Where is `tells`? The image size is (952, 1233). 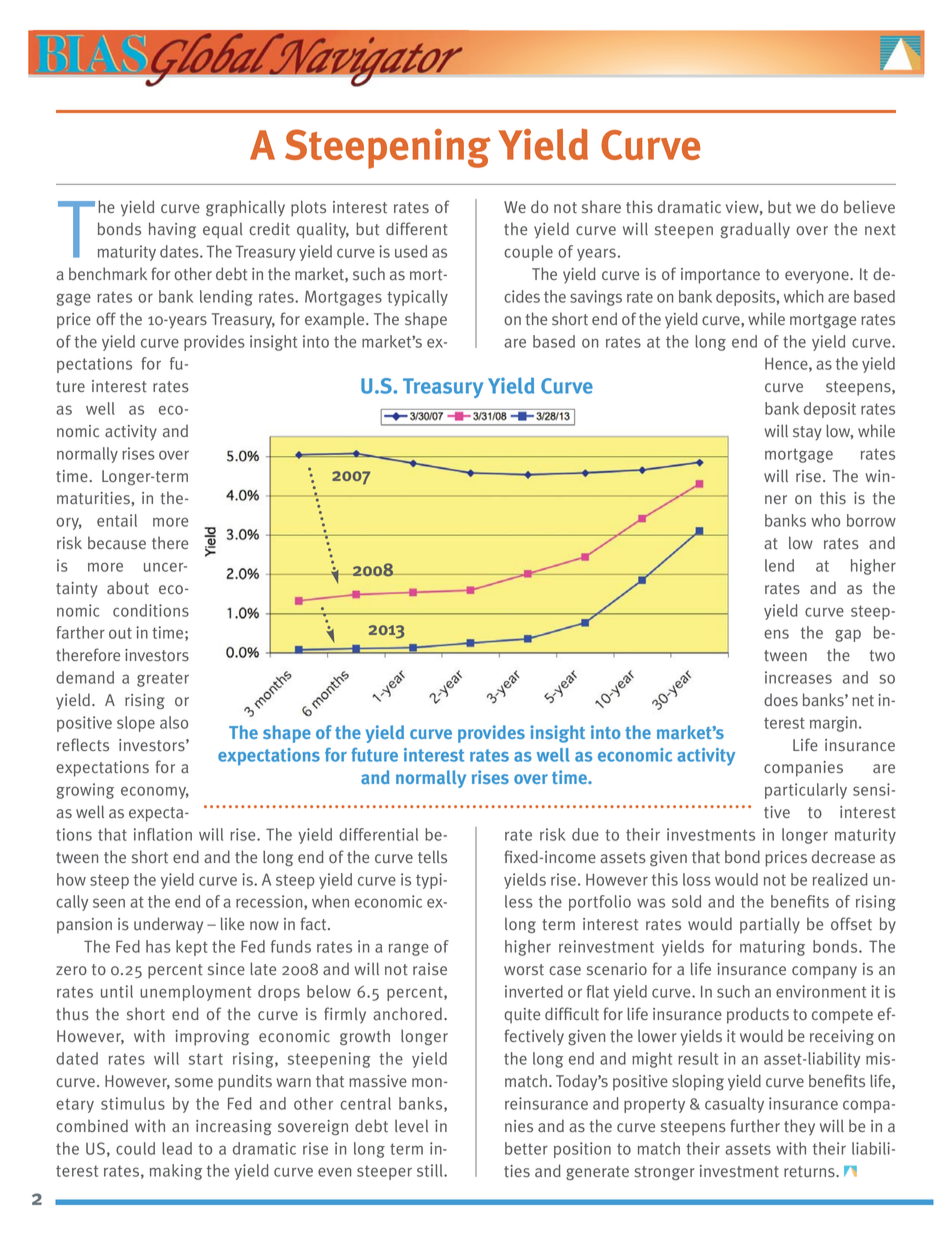
tells is located at coordinates (432, 857).
